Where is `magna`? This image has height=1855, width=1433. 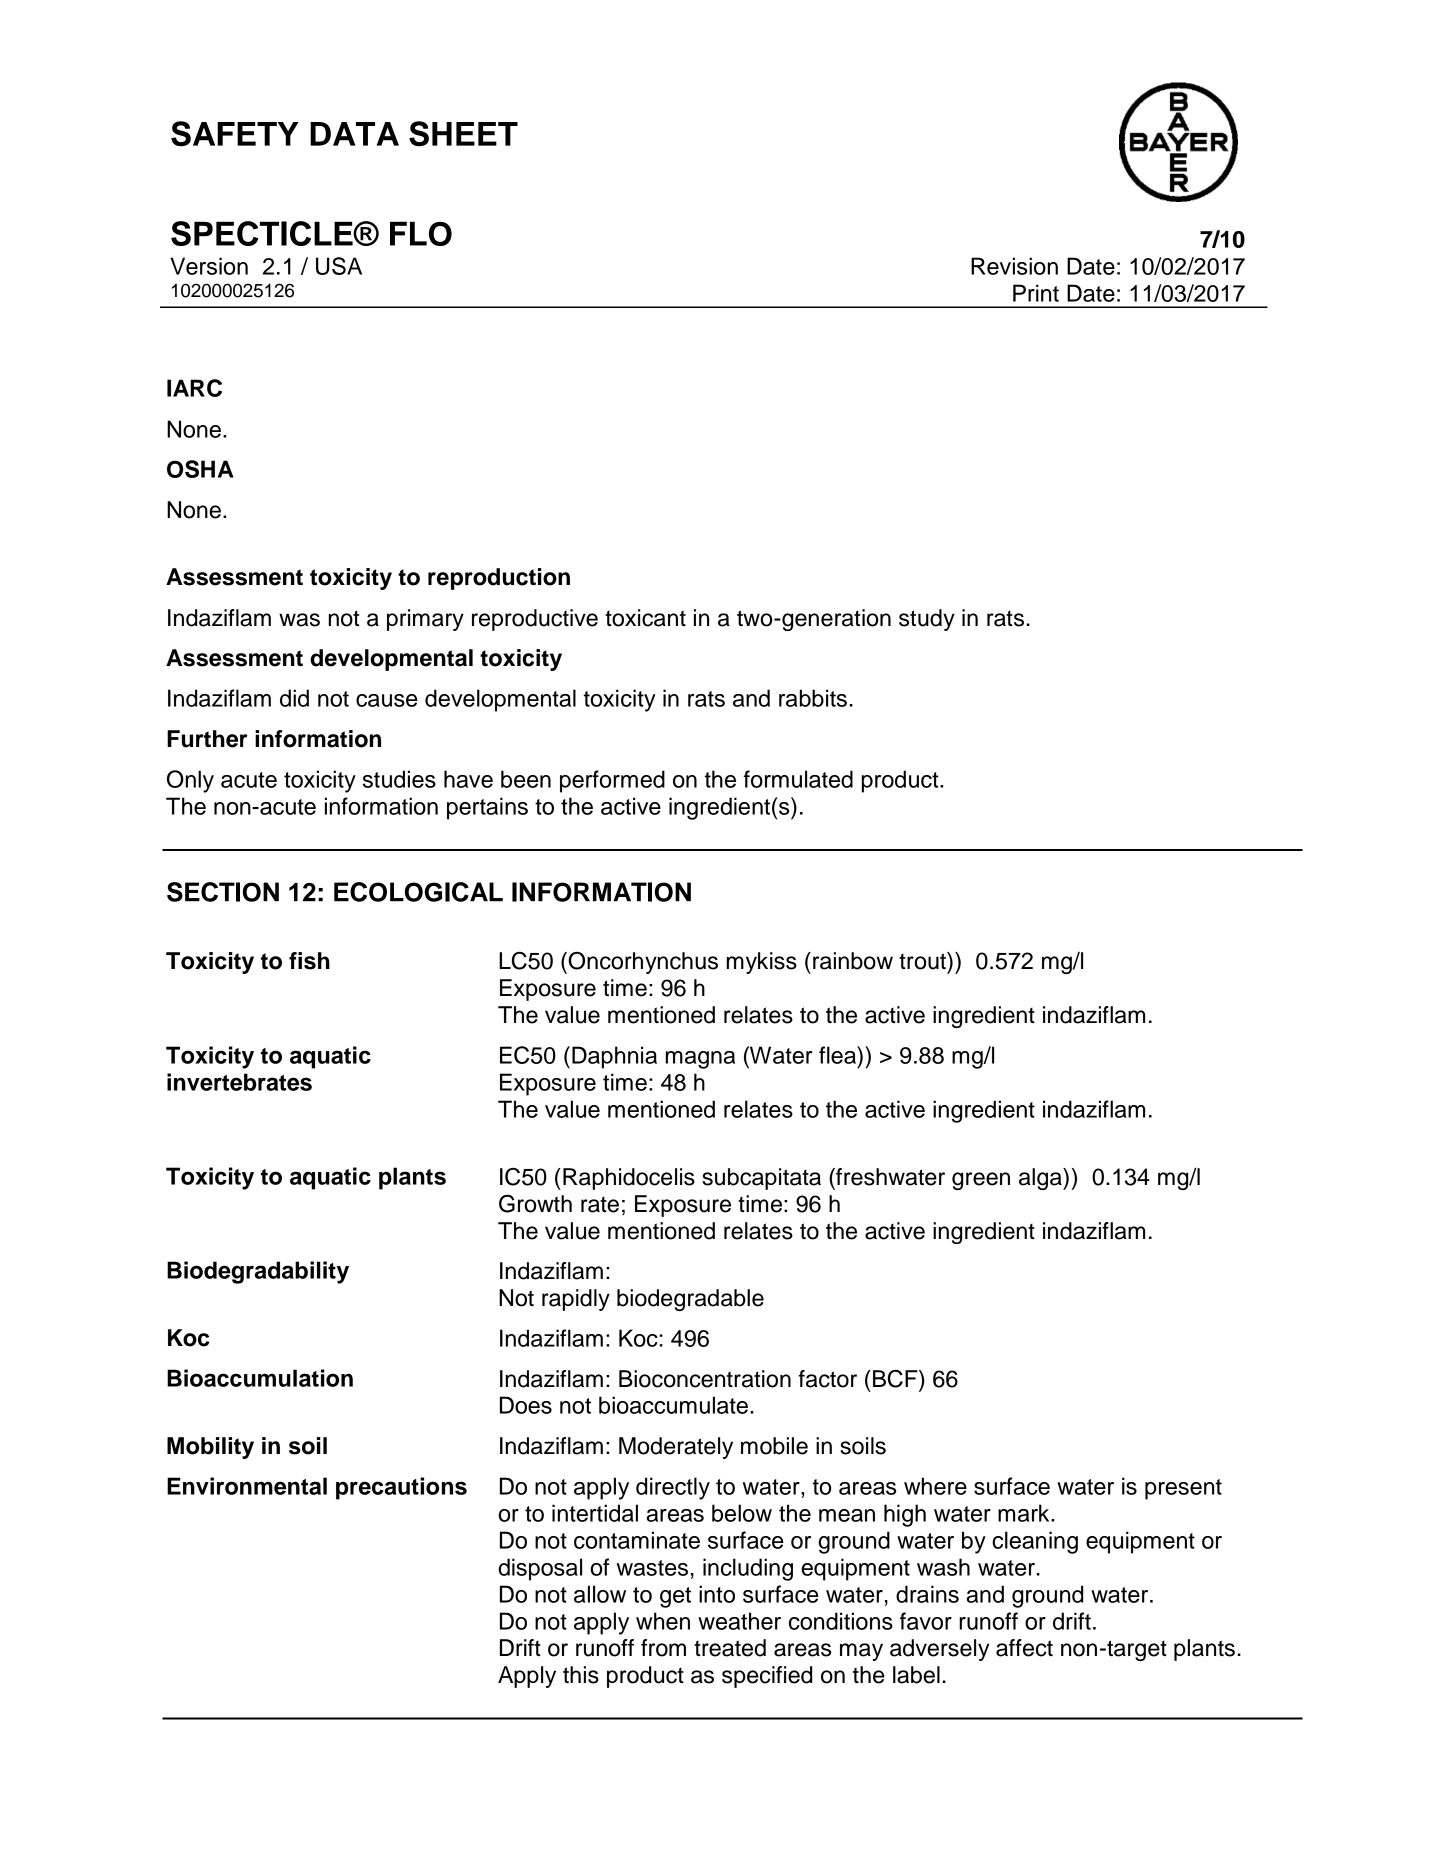
magna is located at coordinates (700, 1060).
